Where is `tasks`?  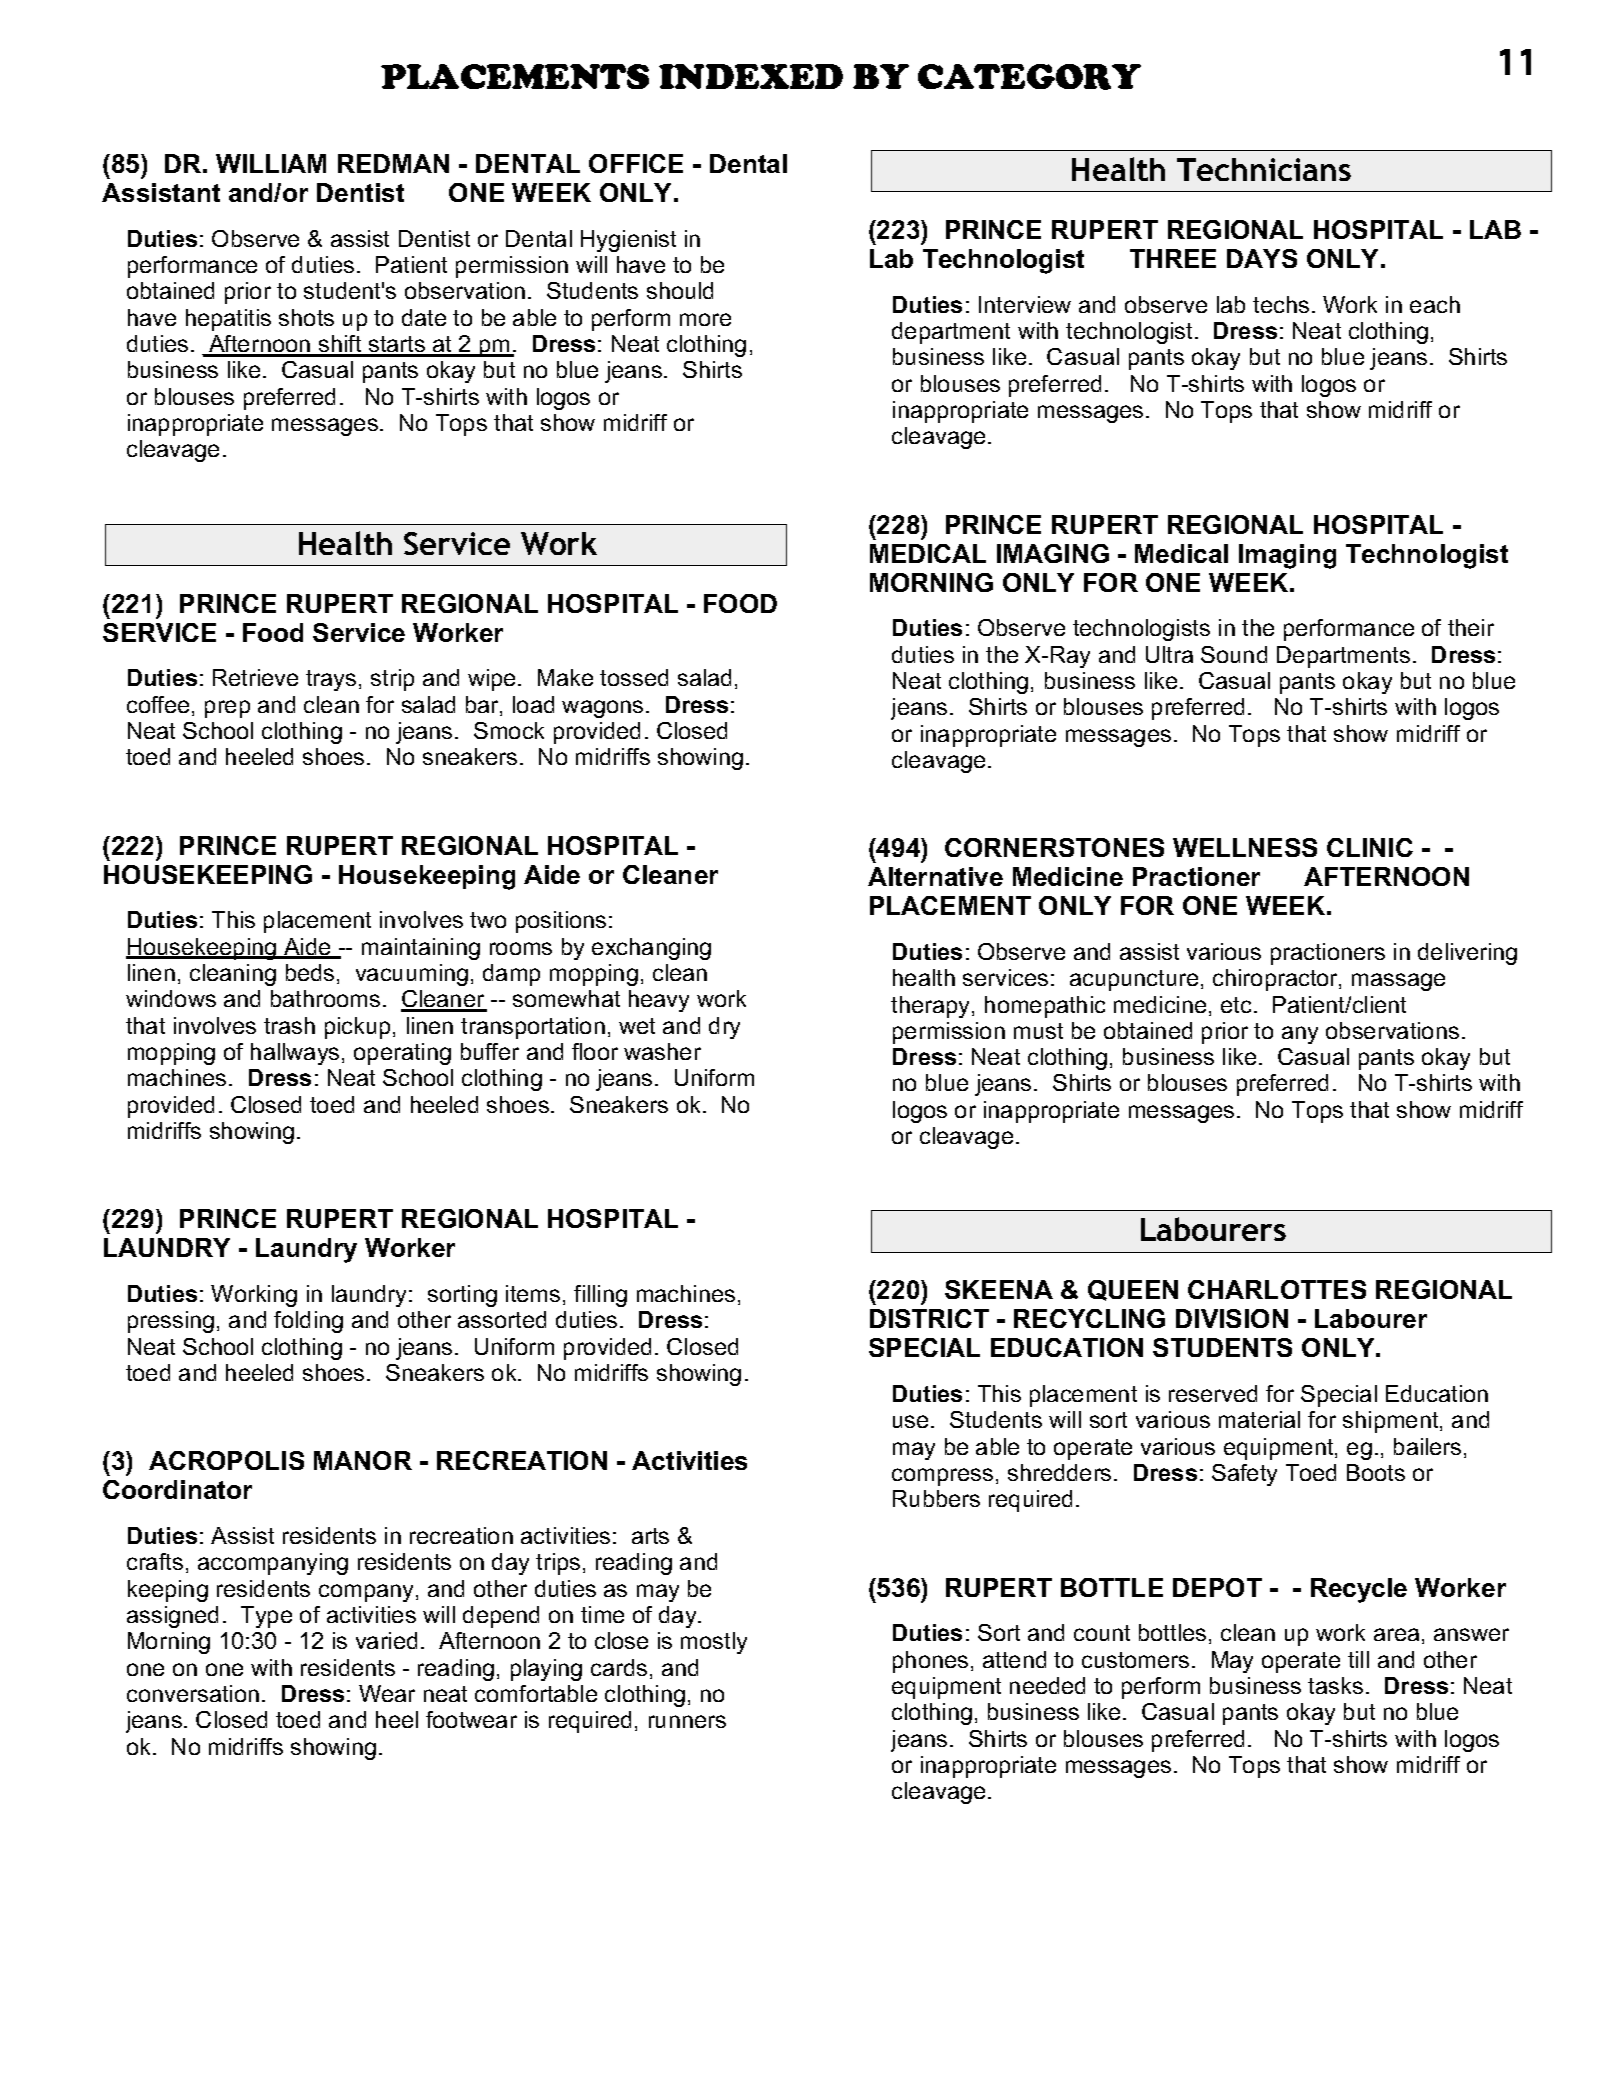 tasks is located at coordinates (1335, 1685).
